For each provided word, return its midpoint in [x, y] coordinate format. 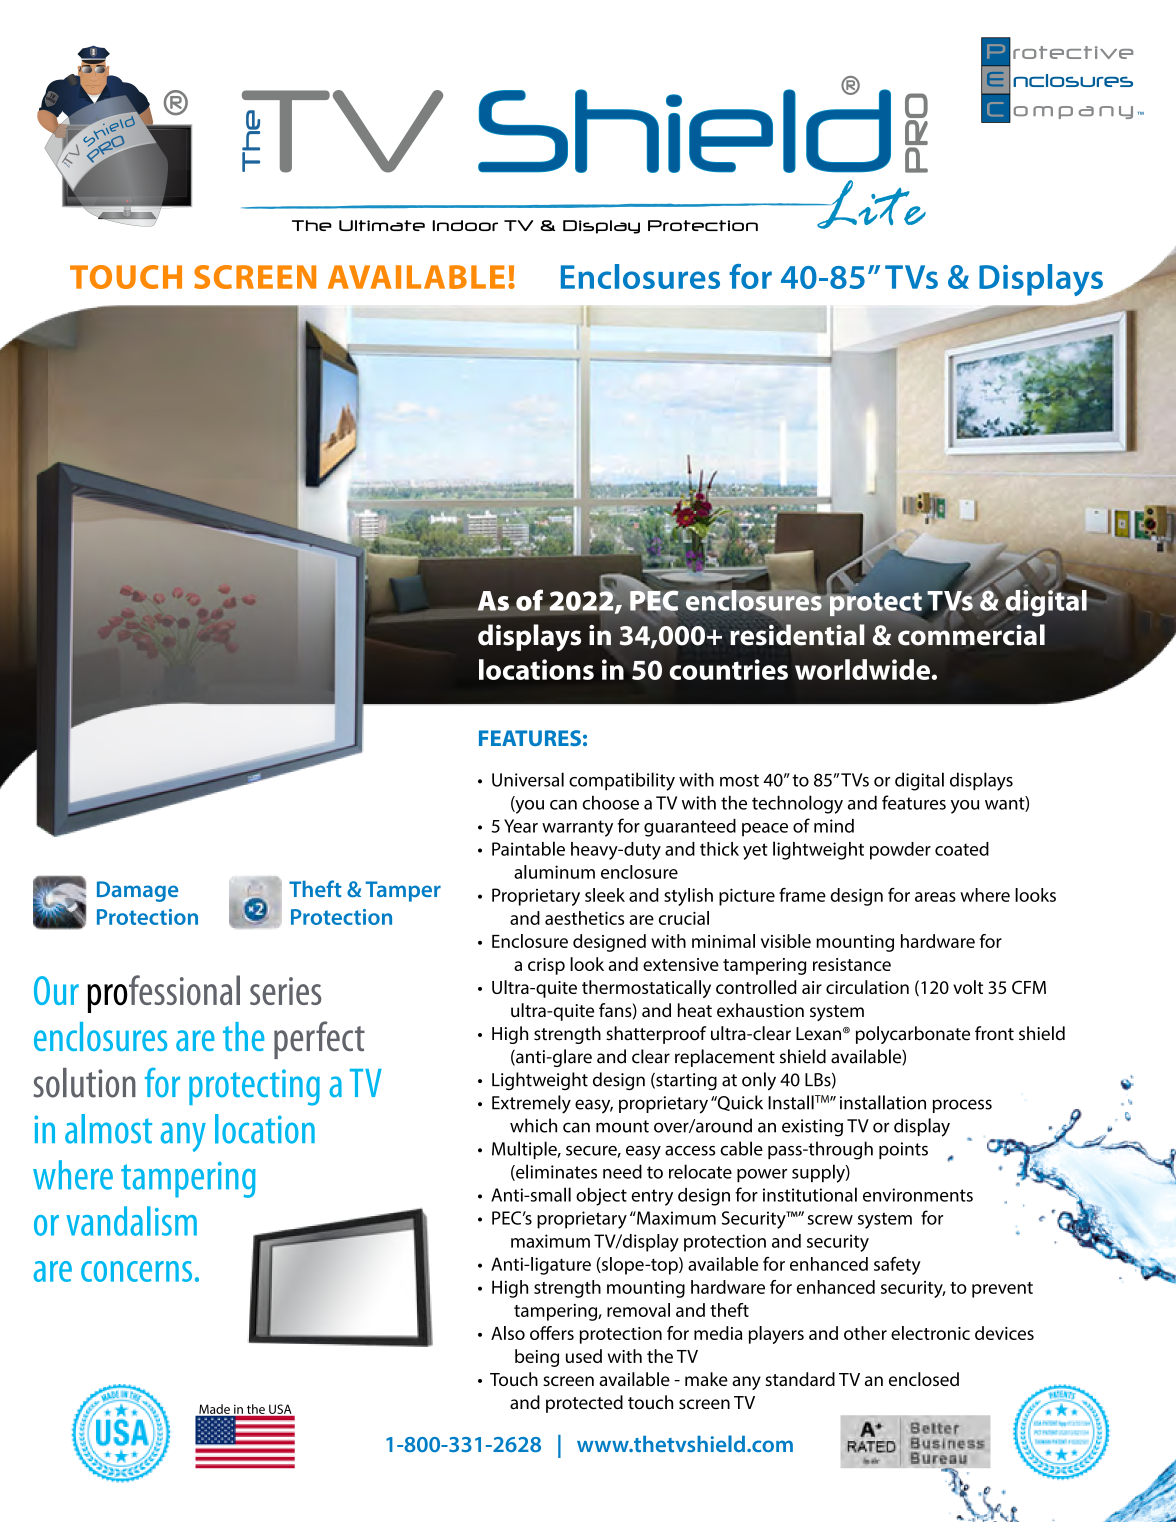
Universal [528, 779]
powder [900, 851]
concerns [136, 1271]
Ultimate [382, 225]
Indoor [465, 225]
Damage [137, 891]
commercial [971, 635]
